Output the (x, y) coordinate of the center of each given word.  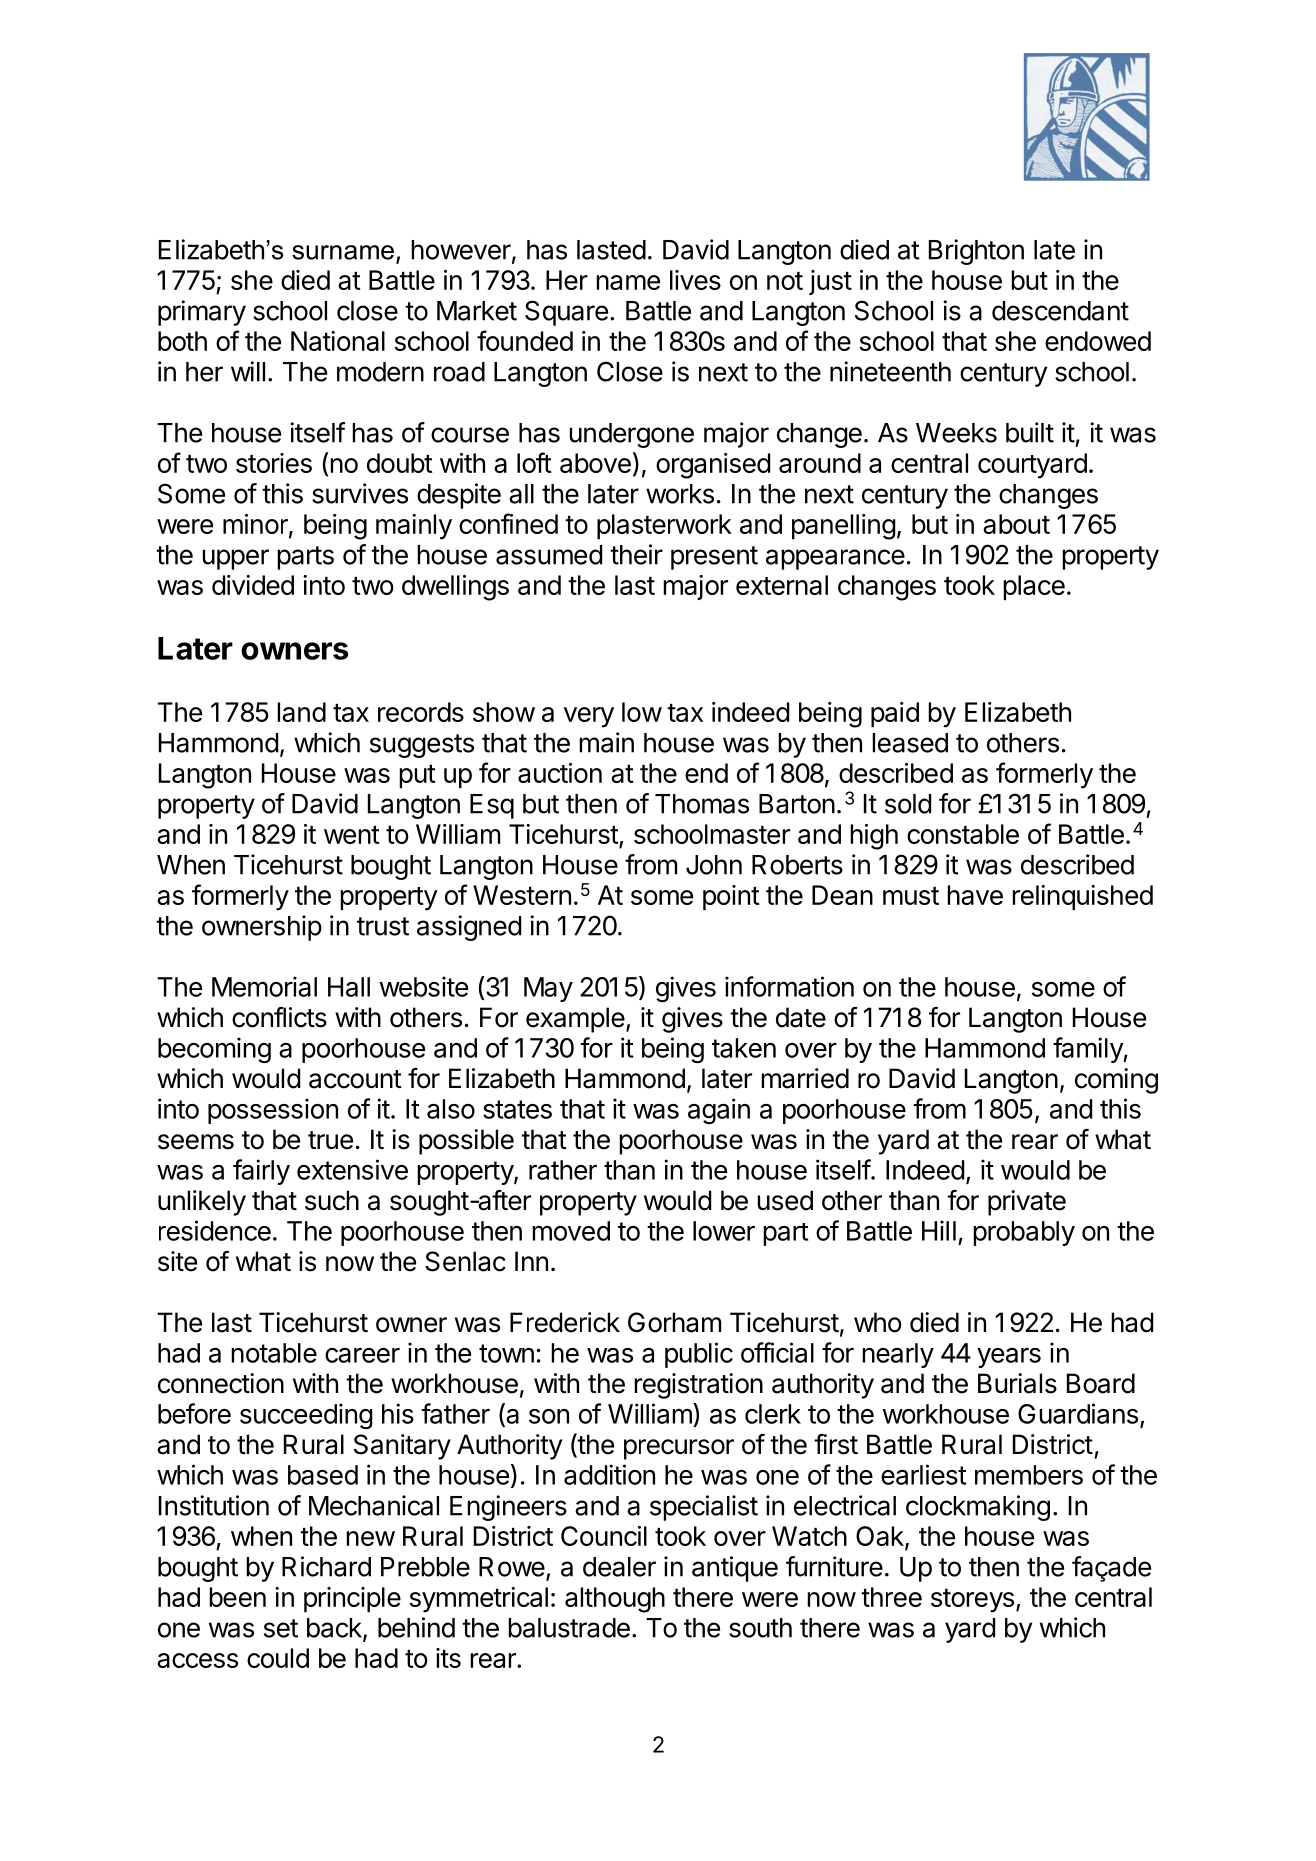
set (281, 1628)
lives (695, 280)
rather (563, 1170)
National (338, 341)
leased (910, 743)
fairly (261, 1172)
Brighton (976, 252)
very (589, 717)
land (301, 712)
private (1027, 1203)
